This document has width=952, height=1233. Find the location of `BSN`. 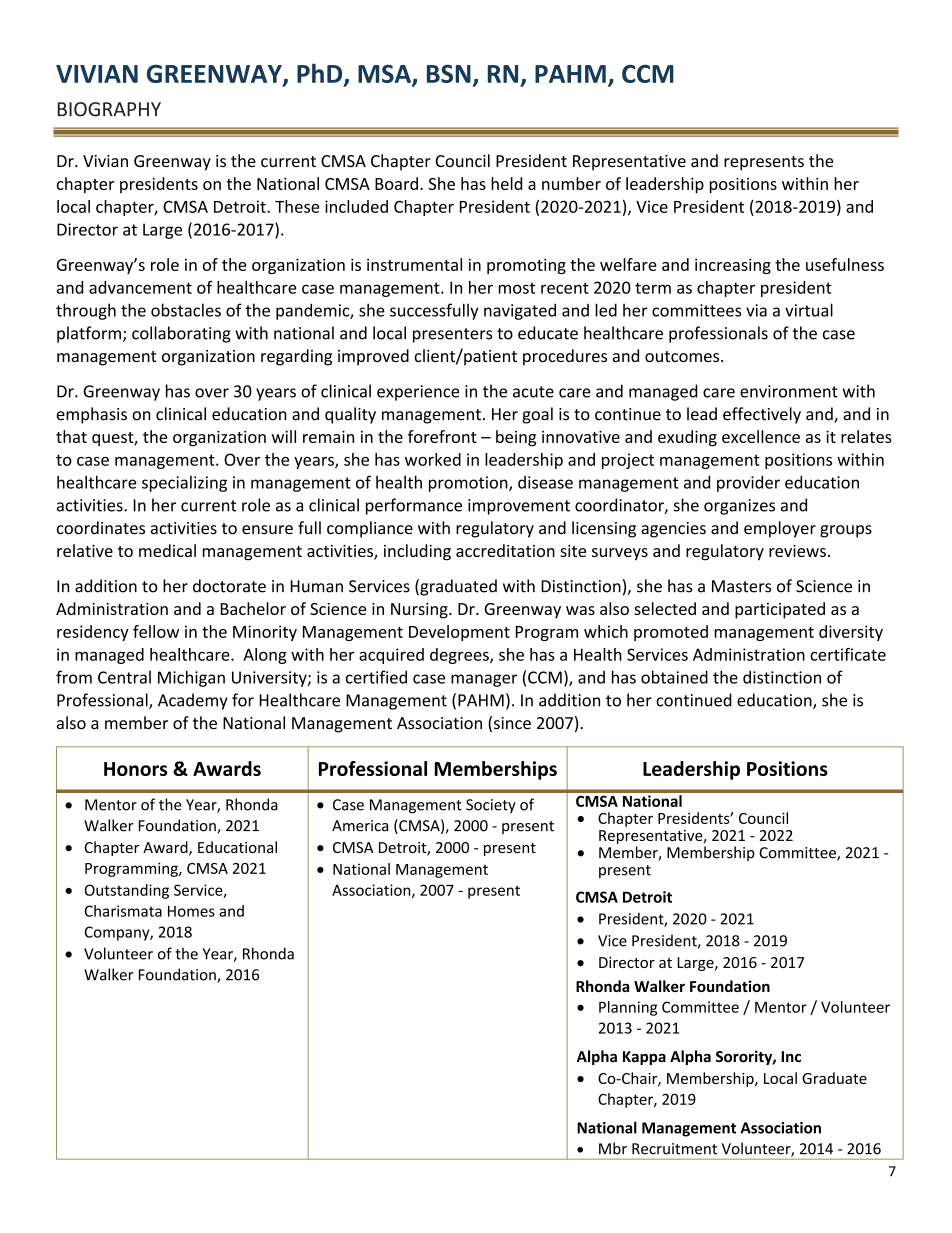

BSN is located at coordinates (449, 73).
